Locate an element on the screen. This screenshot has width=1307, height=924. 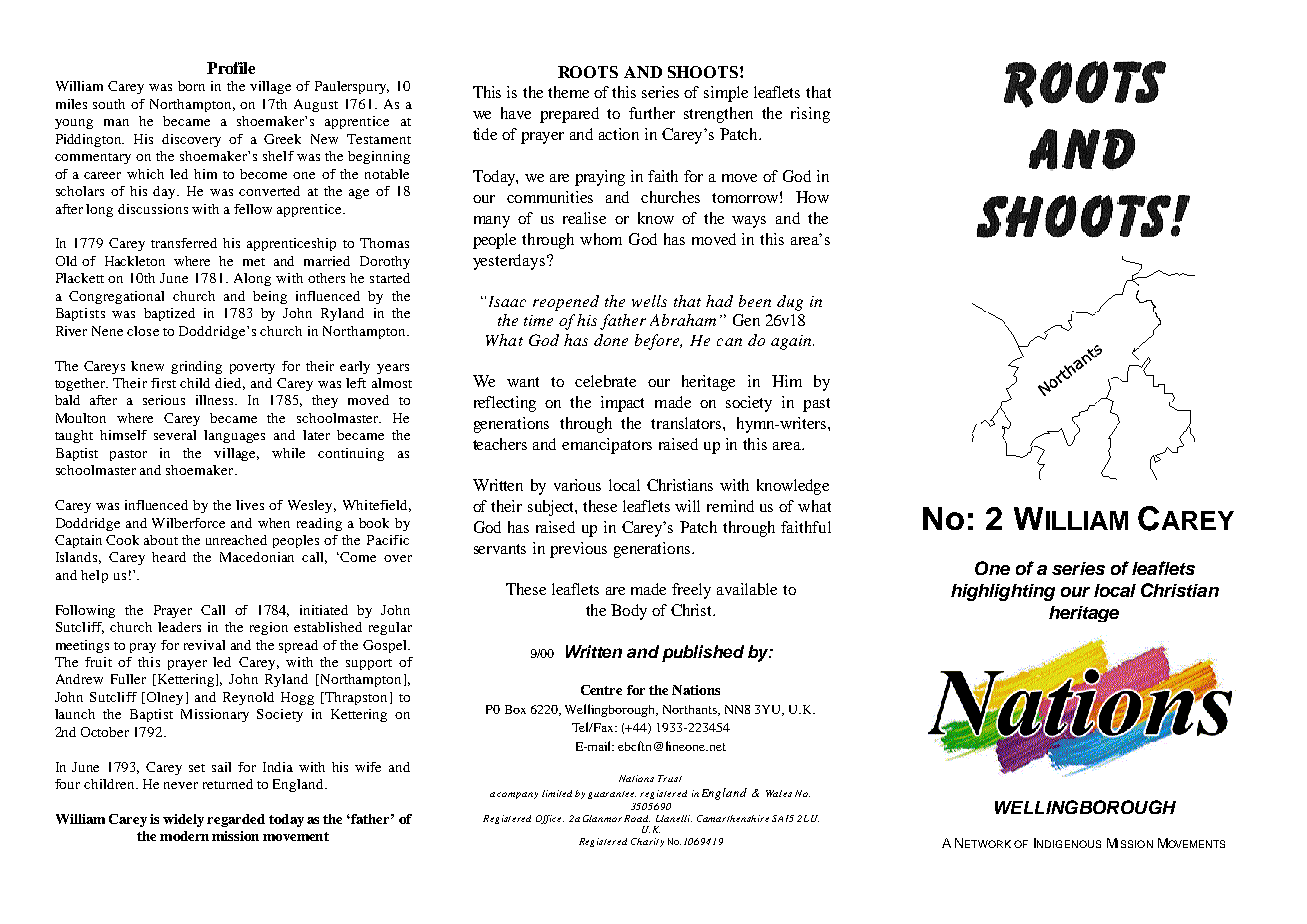
theme is located at coordinates (568, 92).
